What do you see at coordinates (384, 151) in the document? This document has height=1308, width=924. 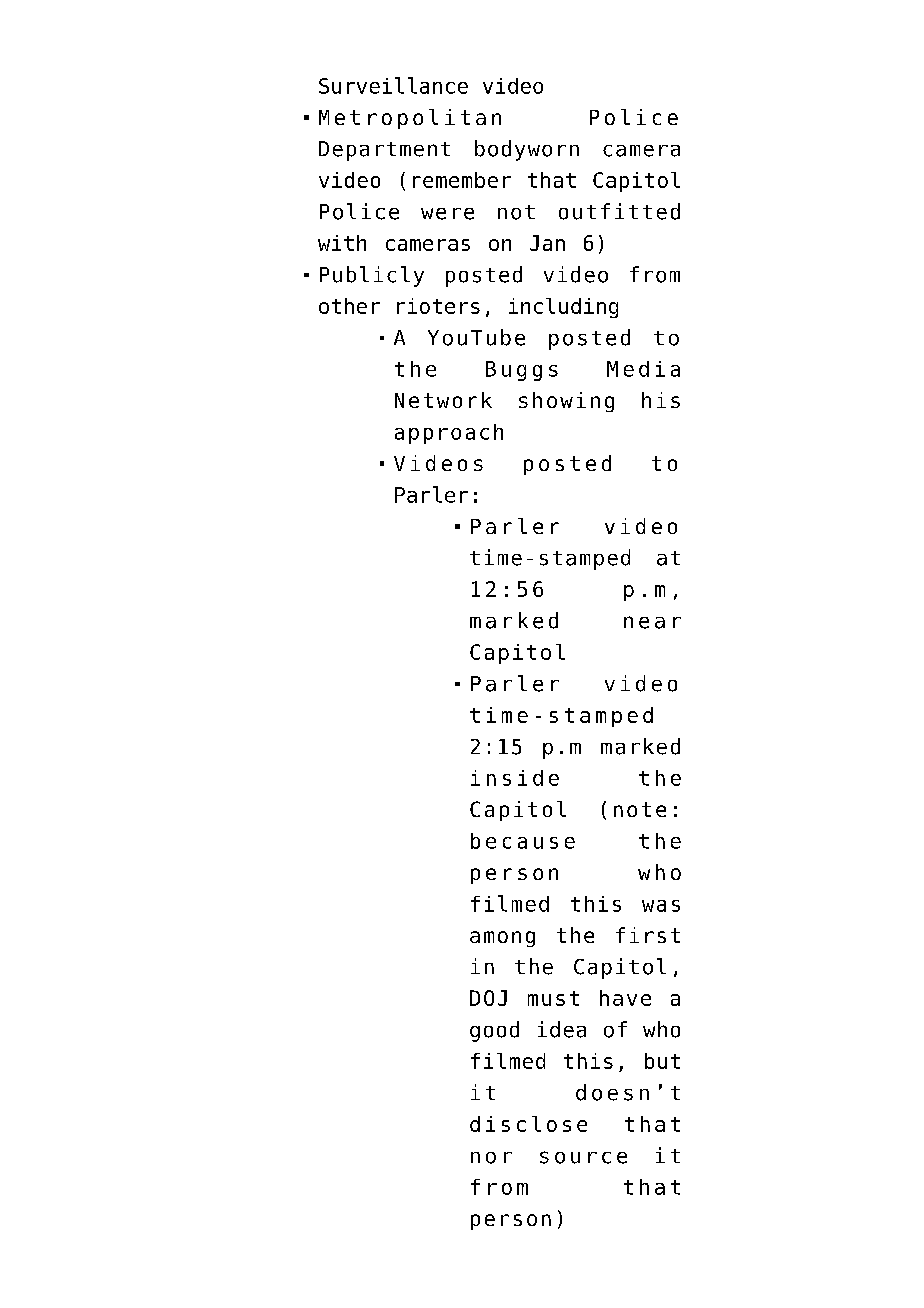 I see `Department` at bounding box center [384, 151].
